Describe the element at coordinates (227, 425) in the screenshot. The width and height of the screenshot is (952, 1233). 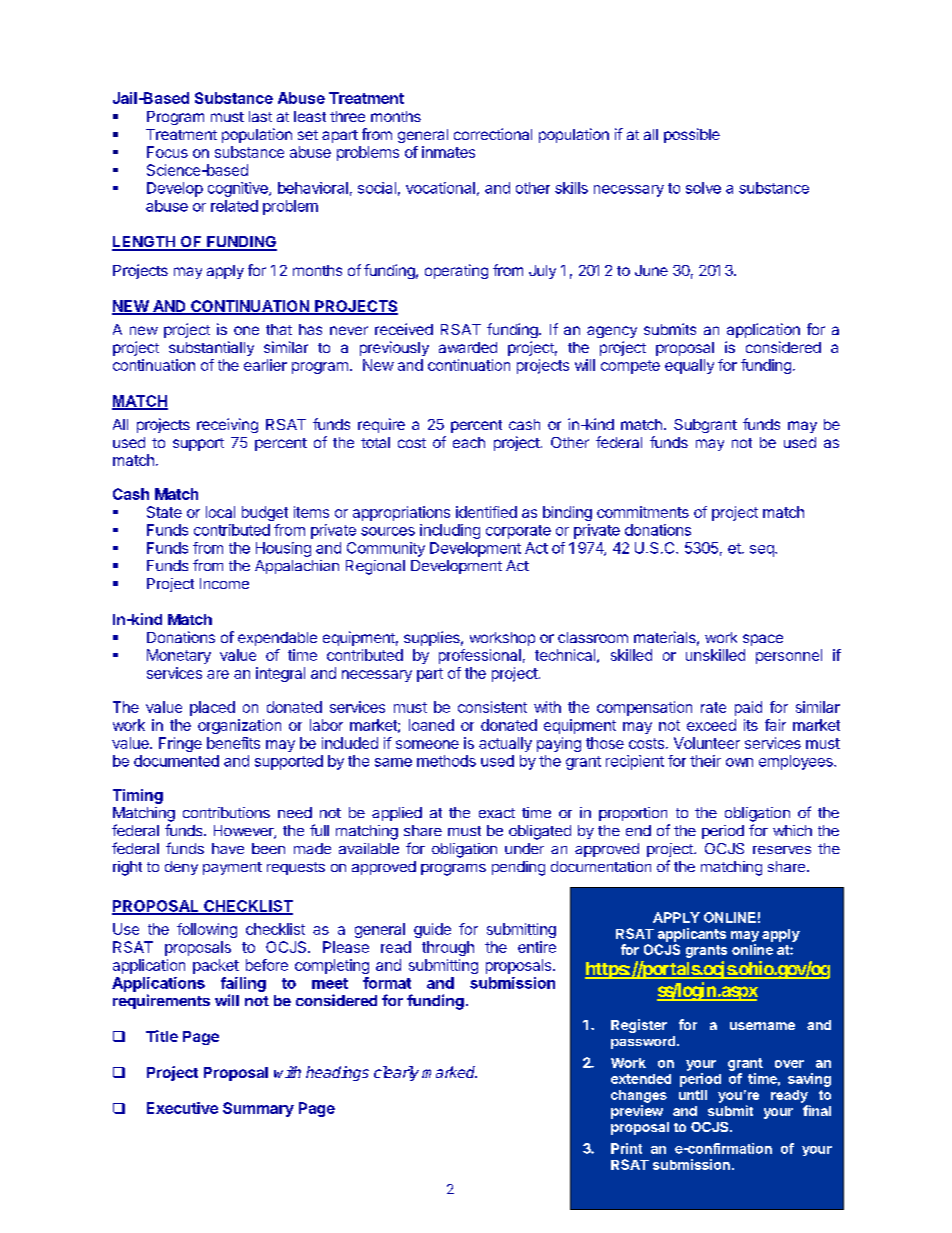
I see `receiving` at that location.
